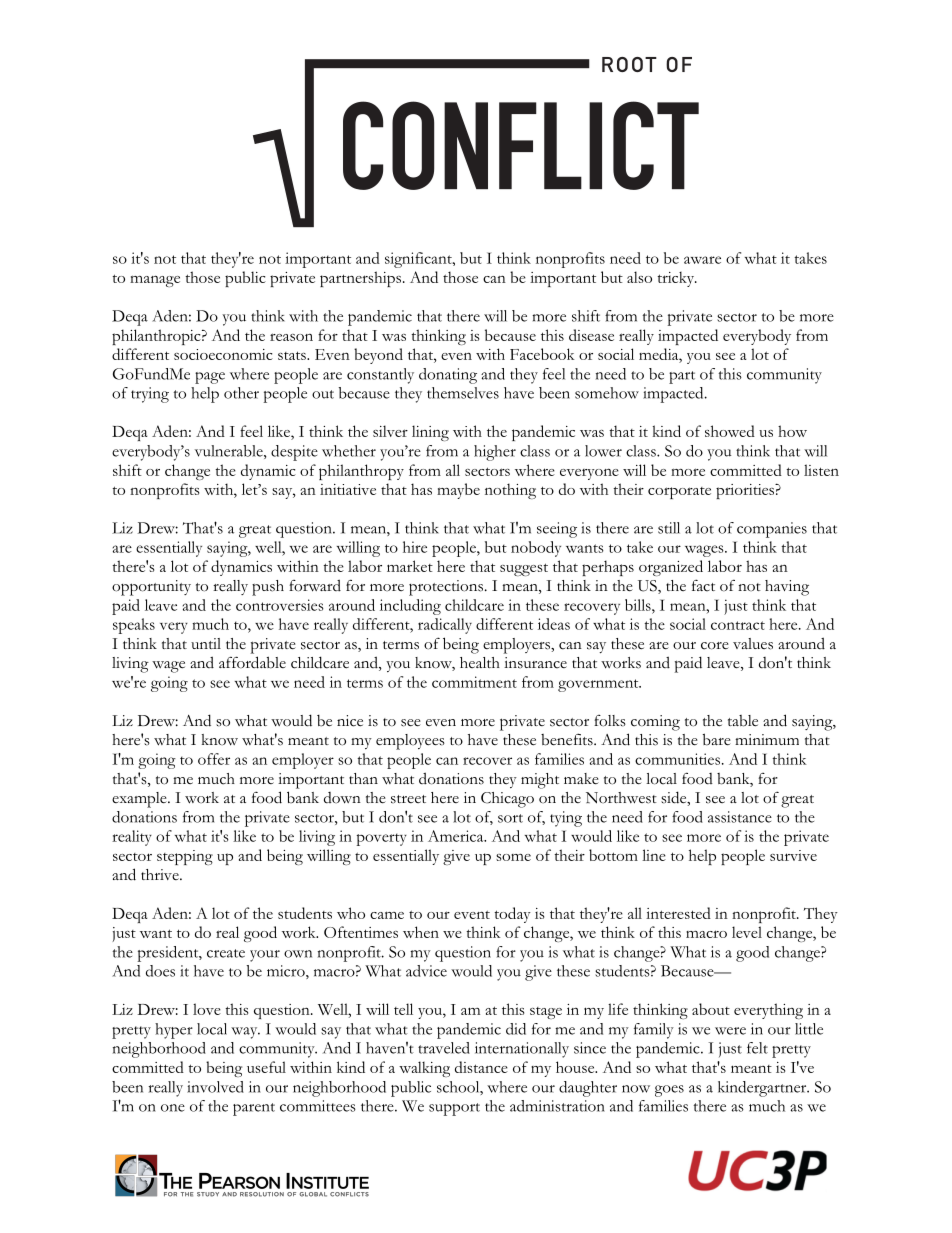 The height and width of the screenshot is (1233, 952). I want to click on significant, so click(419, 260).
